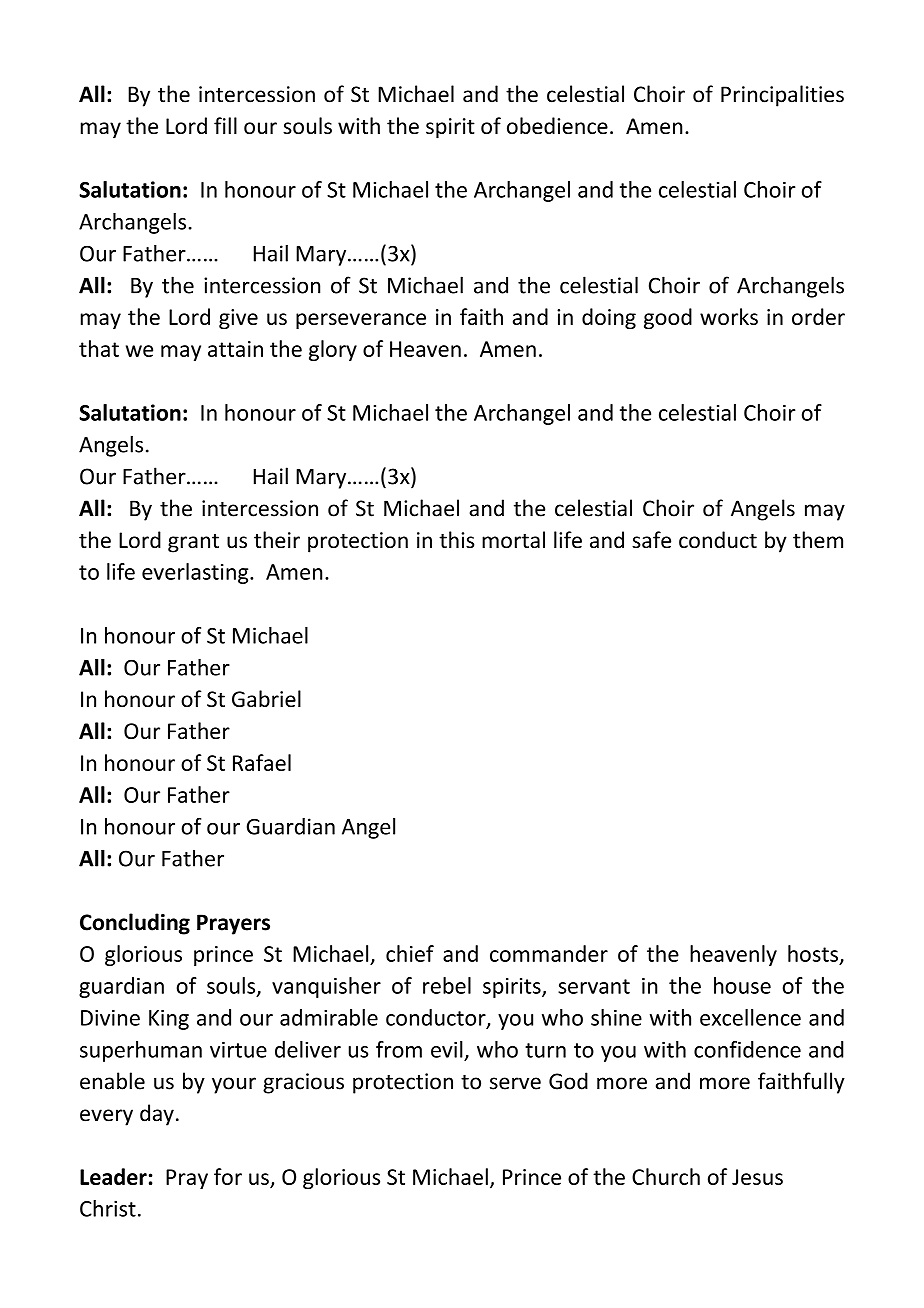  Describe the element at coordinates (782, 96) in the page. I see `Principalities` at that location.
